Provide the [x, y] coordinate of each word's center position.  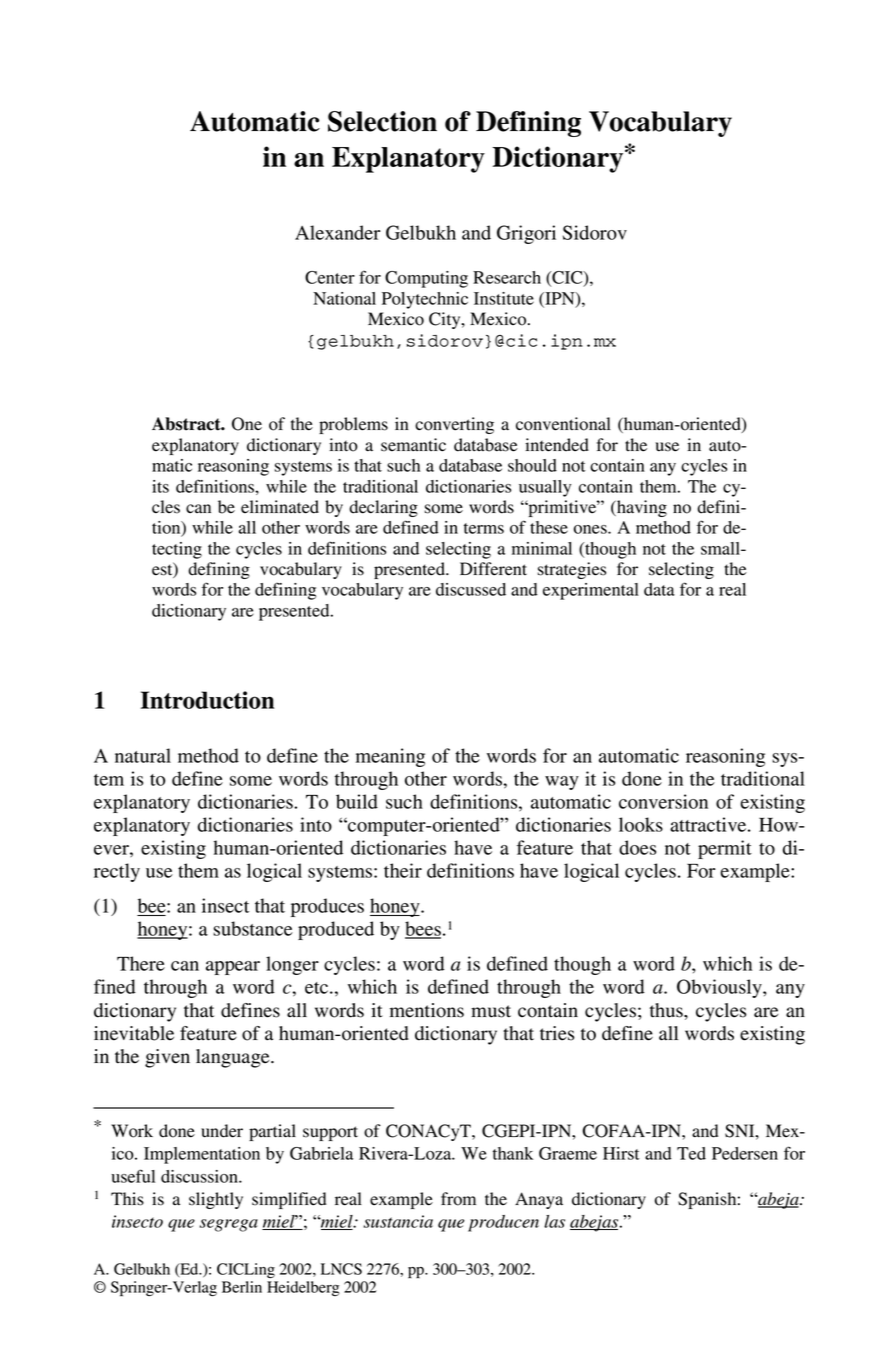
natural [143, 755]
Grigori [526, 234]
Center [330, 277]
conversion [663, 801]
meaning [390, 757]
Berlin [242, 1287]
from [458, 1199]
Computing [426, 279]
